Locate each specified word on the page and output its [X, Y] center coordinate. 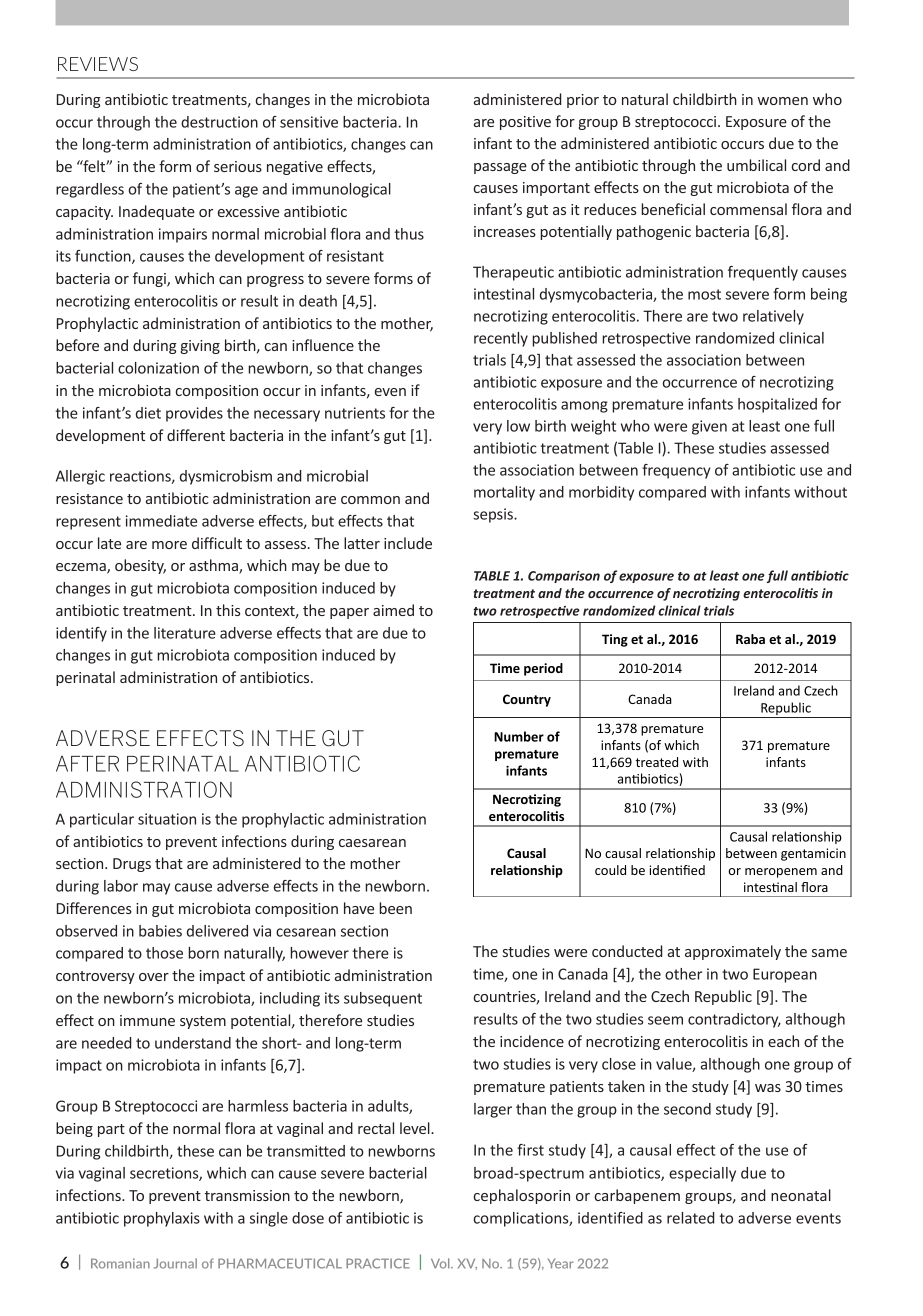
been [395, 908]
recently [501, 339]
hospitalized [777, 405]
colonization [158, 368]
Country [527, 700]
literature [185, 633]
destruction [219, 122]
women [782, 101]
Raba [750, 639]
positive [525, 123]
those [164, 953]
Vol [441, 1263]
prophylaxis [162, 1219]
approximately [733, 952]
